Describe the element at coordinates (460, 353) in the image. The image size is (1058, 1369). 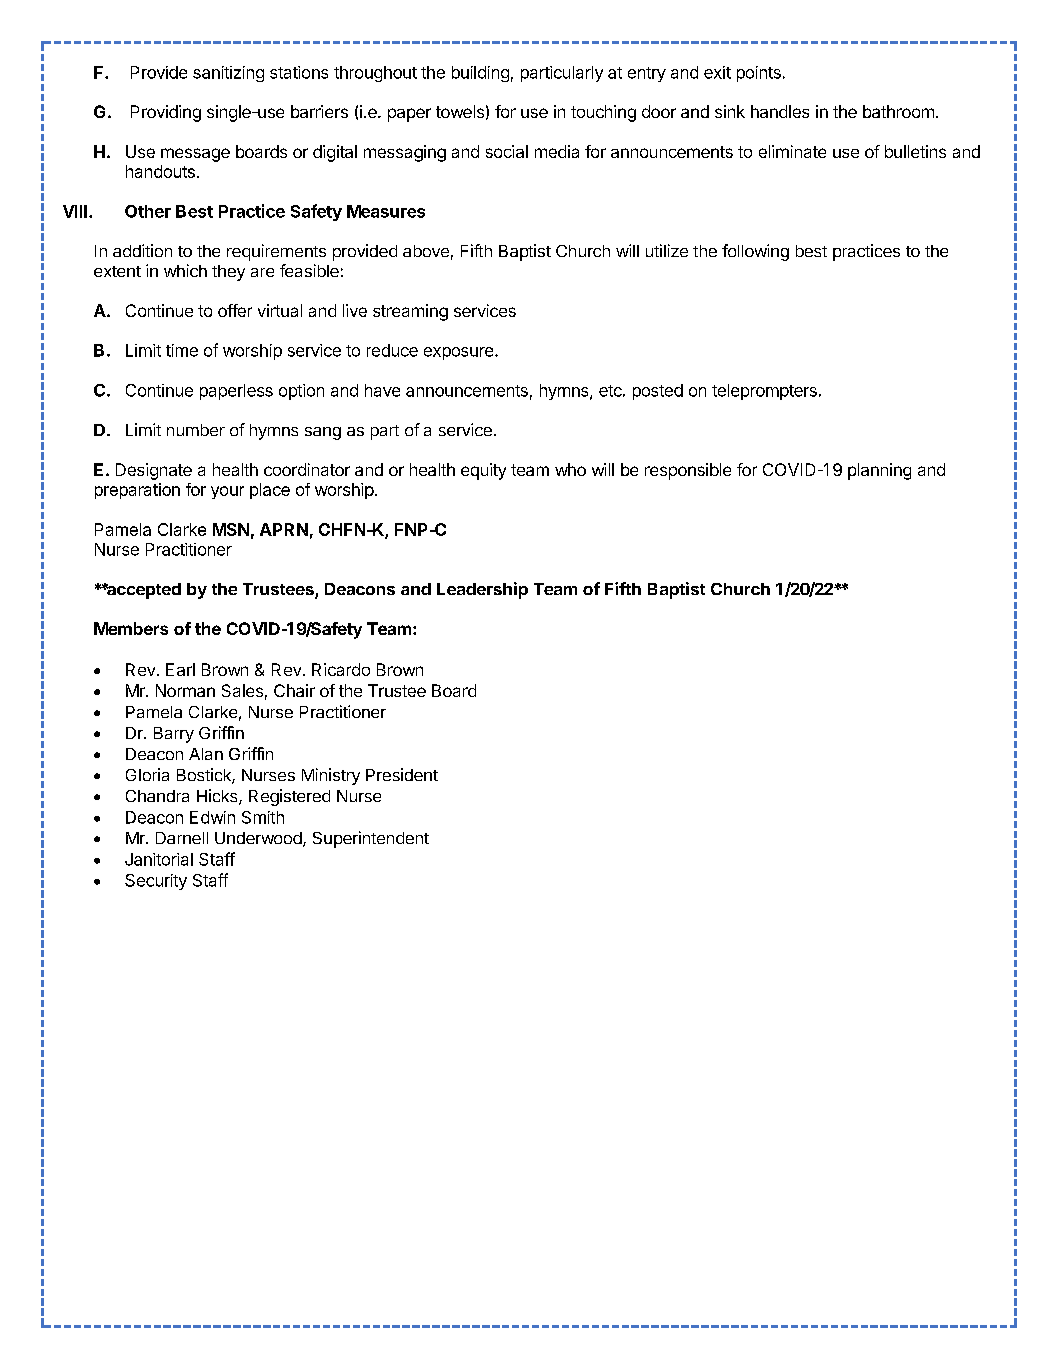
I see `exposure` at that location.
